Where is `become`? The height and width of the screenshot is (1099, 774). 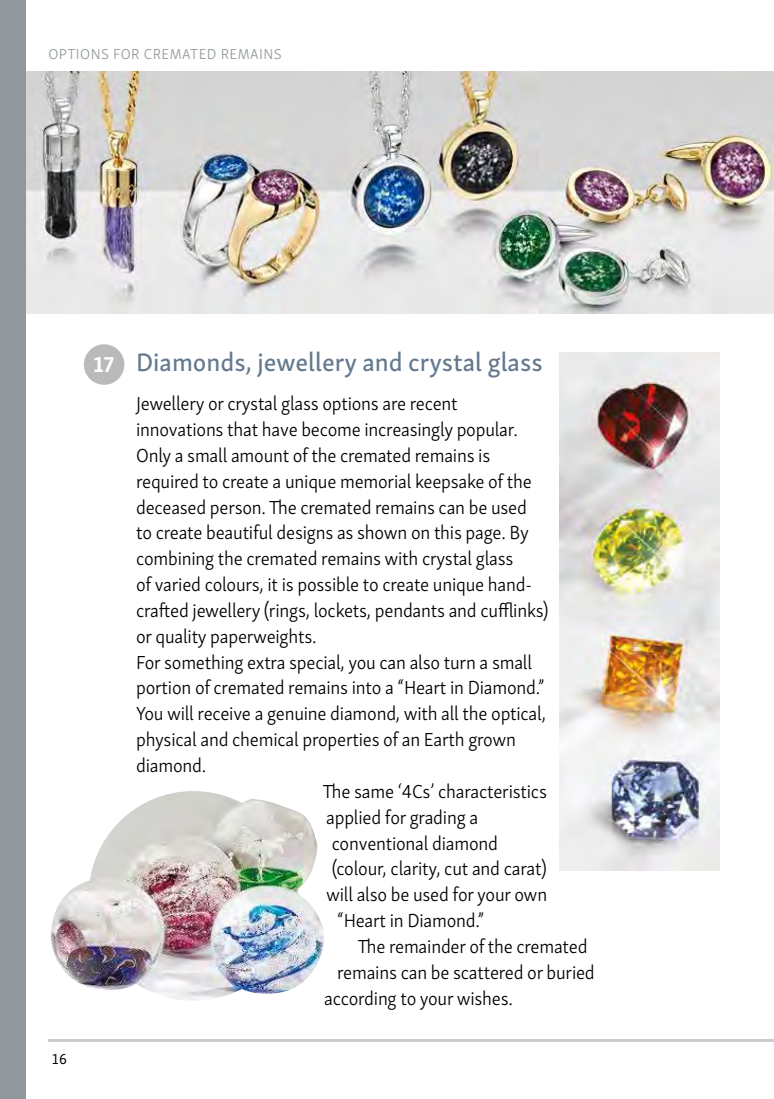 become is located at coordinates (331, 429).
